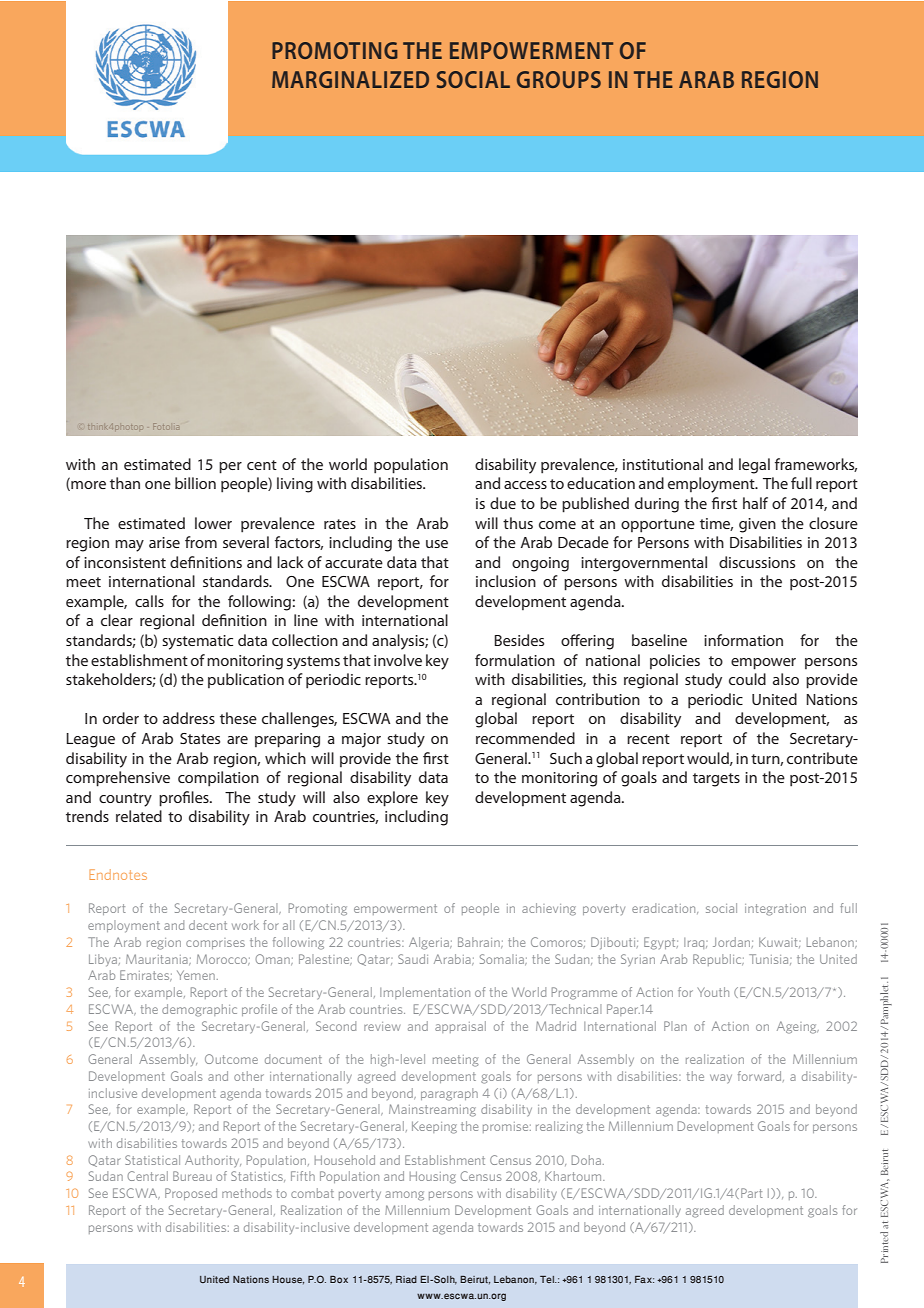 This screenshot has height=1308, width=924. What do you see at coordinates (118, 874) in the screenshot?
I see `Endnotes` at bounding box center [118, 874].
